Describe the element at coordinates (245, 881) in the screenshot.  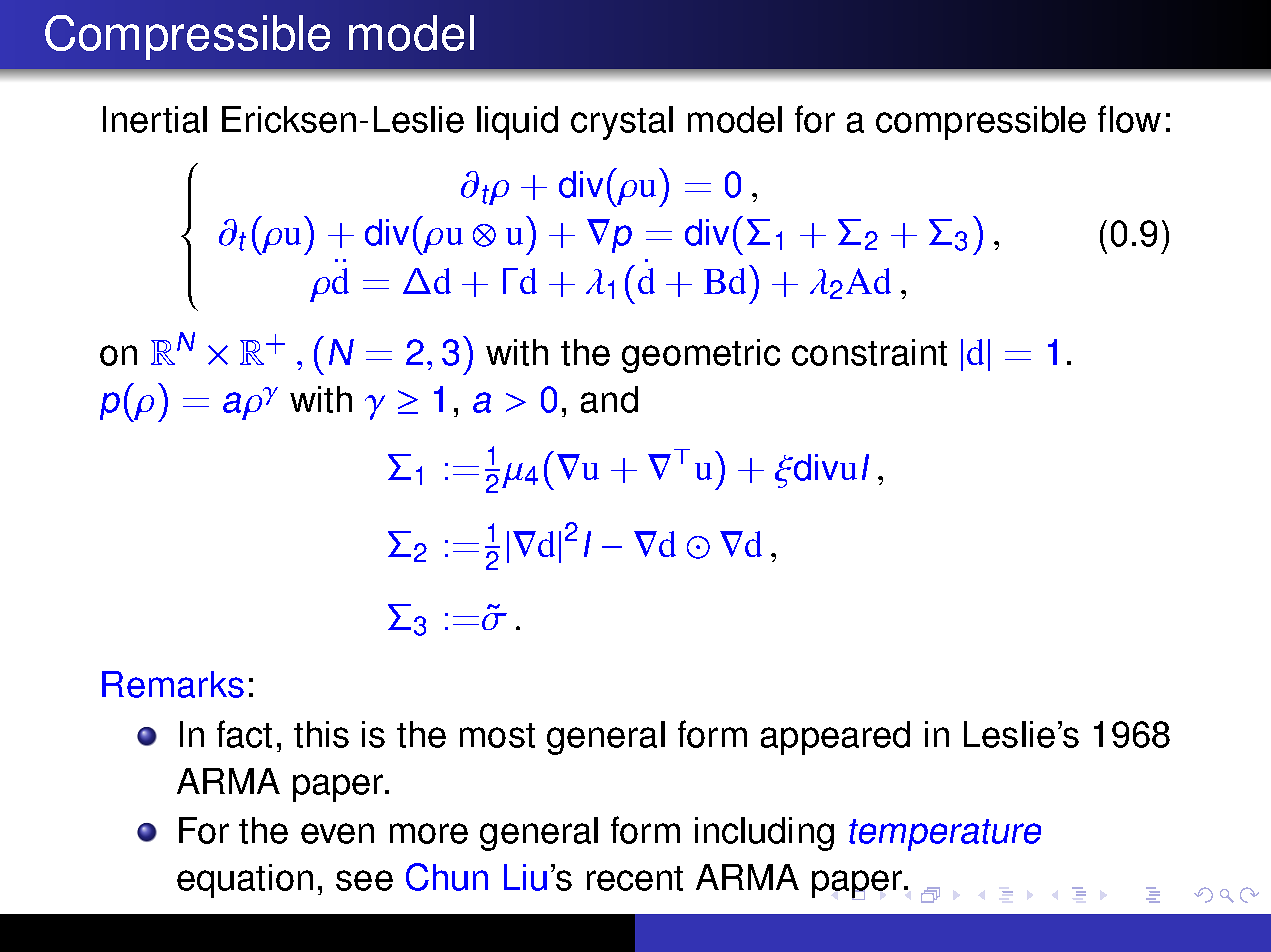
I see `equation` at that location.
